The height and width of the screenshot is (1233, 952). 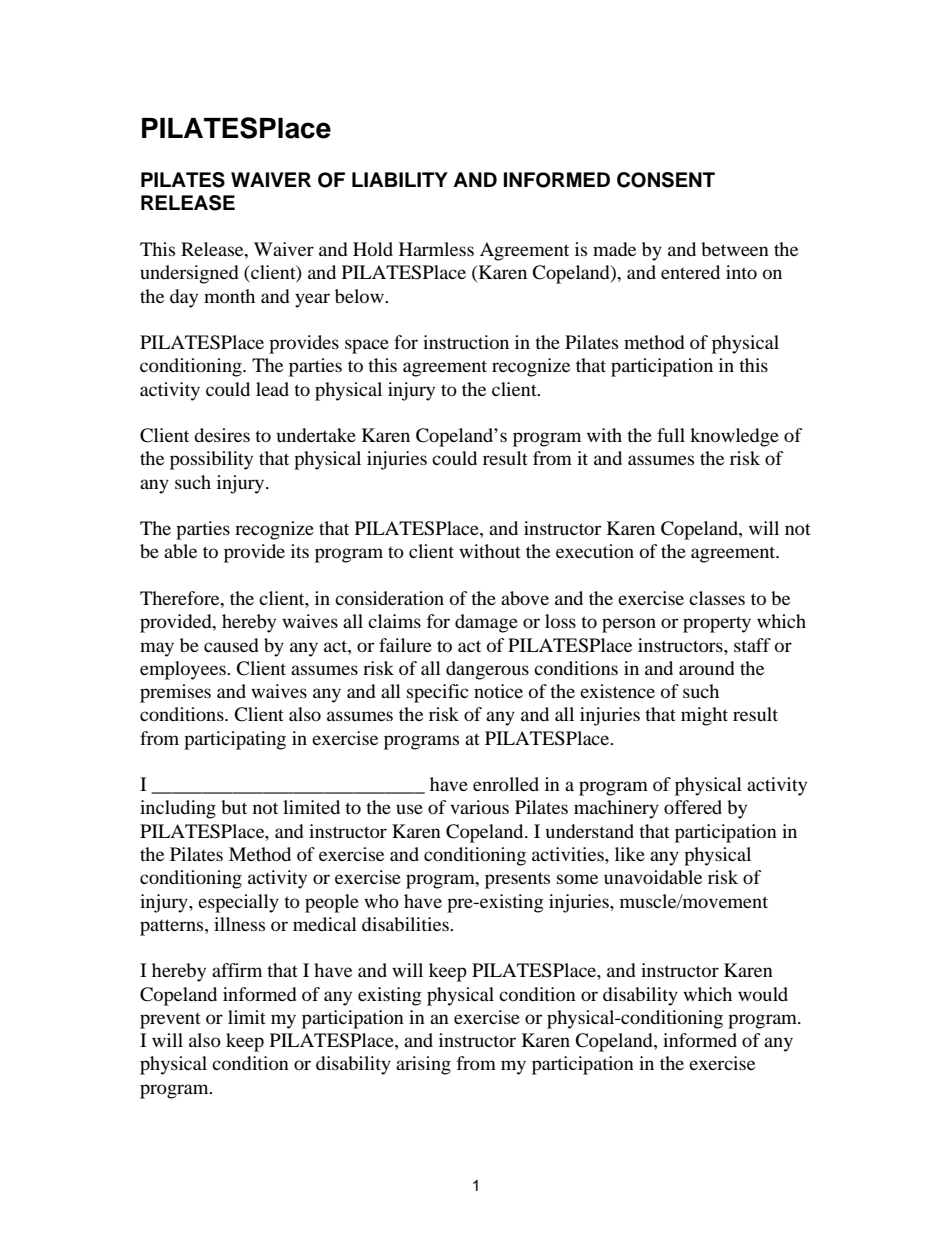 What do you see at coordinates (693, 807) in the screenshot?
I see `offered` at bounding box center [693, 807].
